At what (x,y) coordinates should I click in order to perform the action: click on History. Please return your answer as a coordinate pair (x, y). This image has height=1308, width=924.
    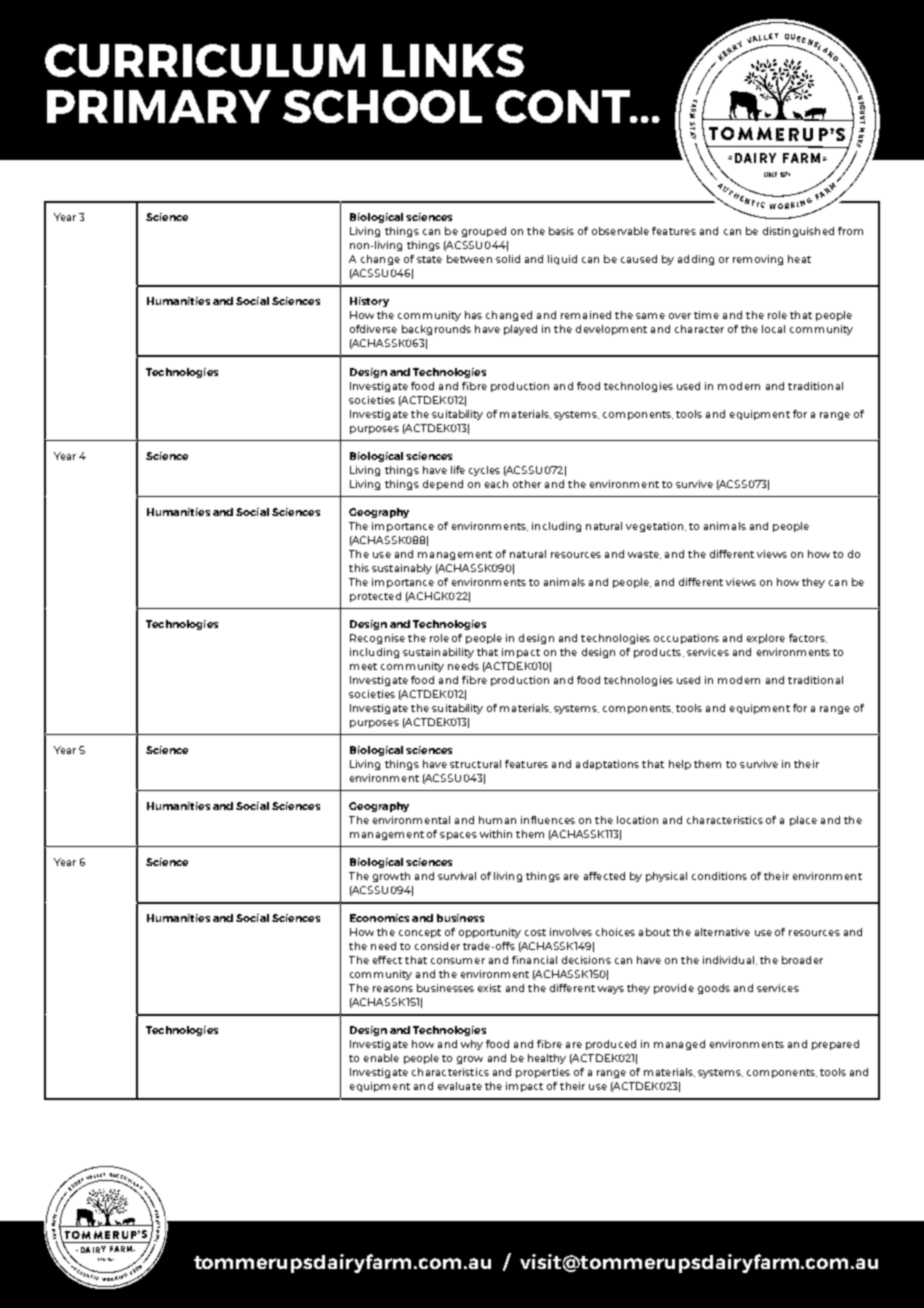
    Looking at the image, I should click on (369, 302).
